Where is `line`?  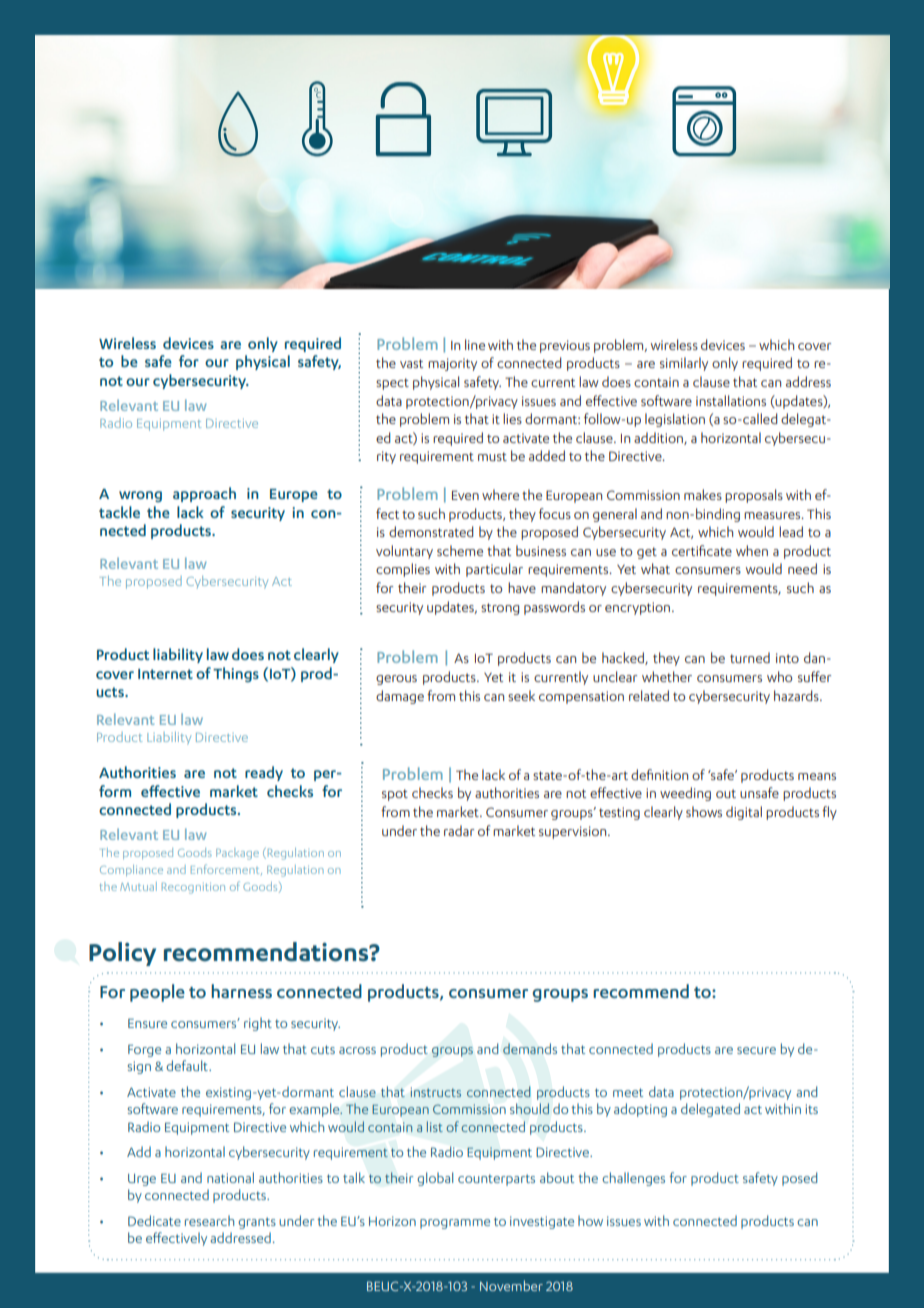
line is located at coordinates (475, 344).
